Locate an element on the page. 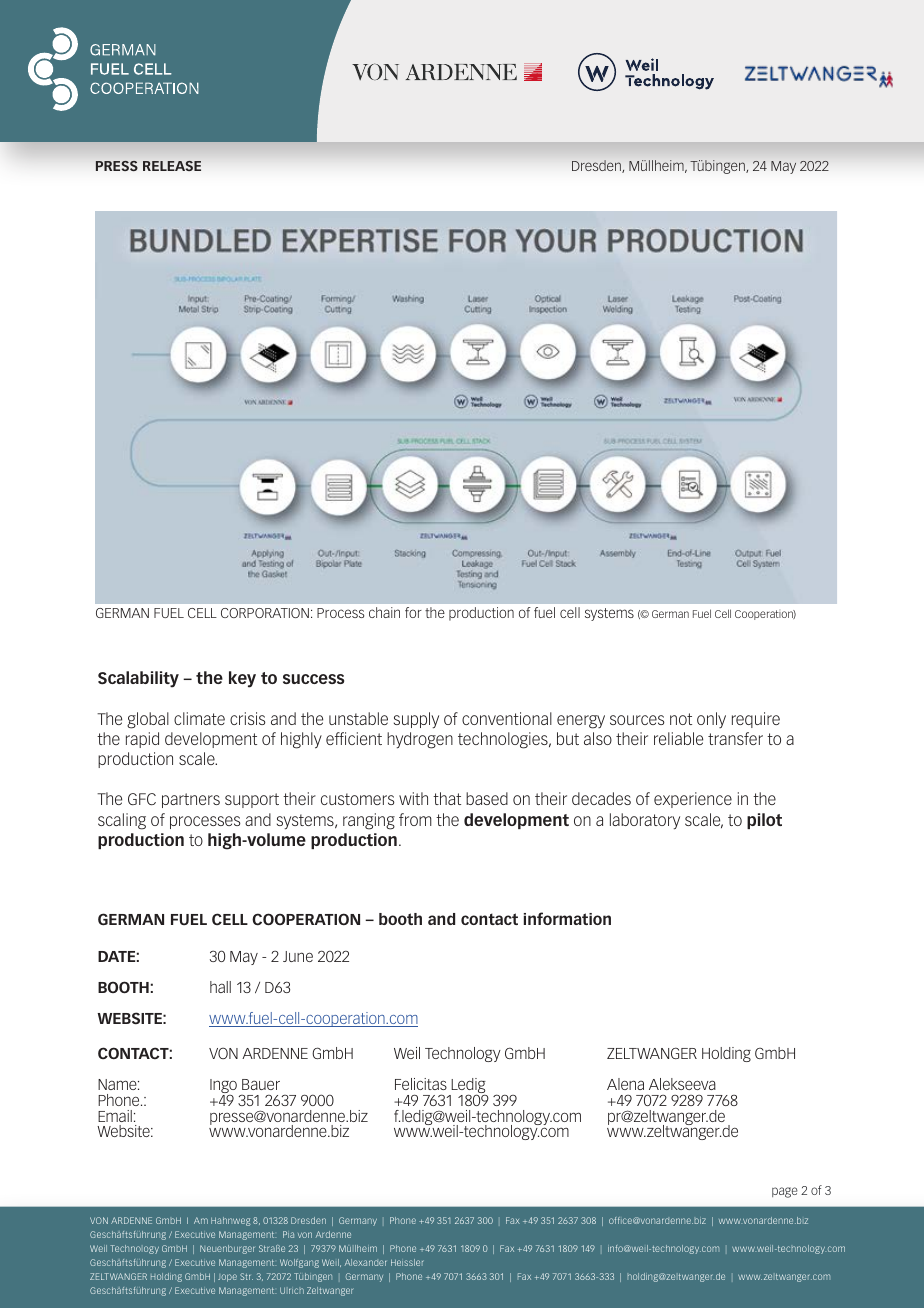 The height and width of the image is (1308, 924). Ingo is located at coordinates (223, 1088).
